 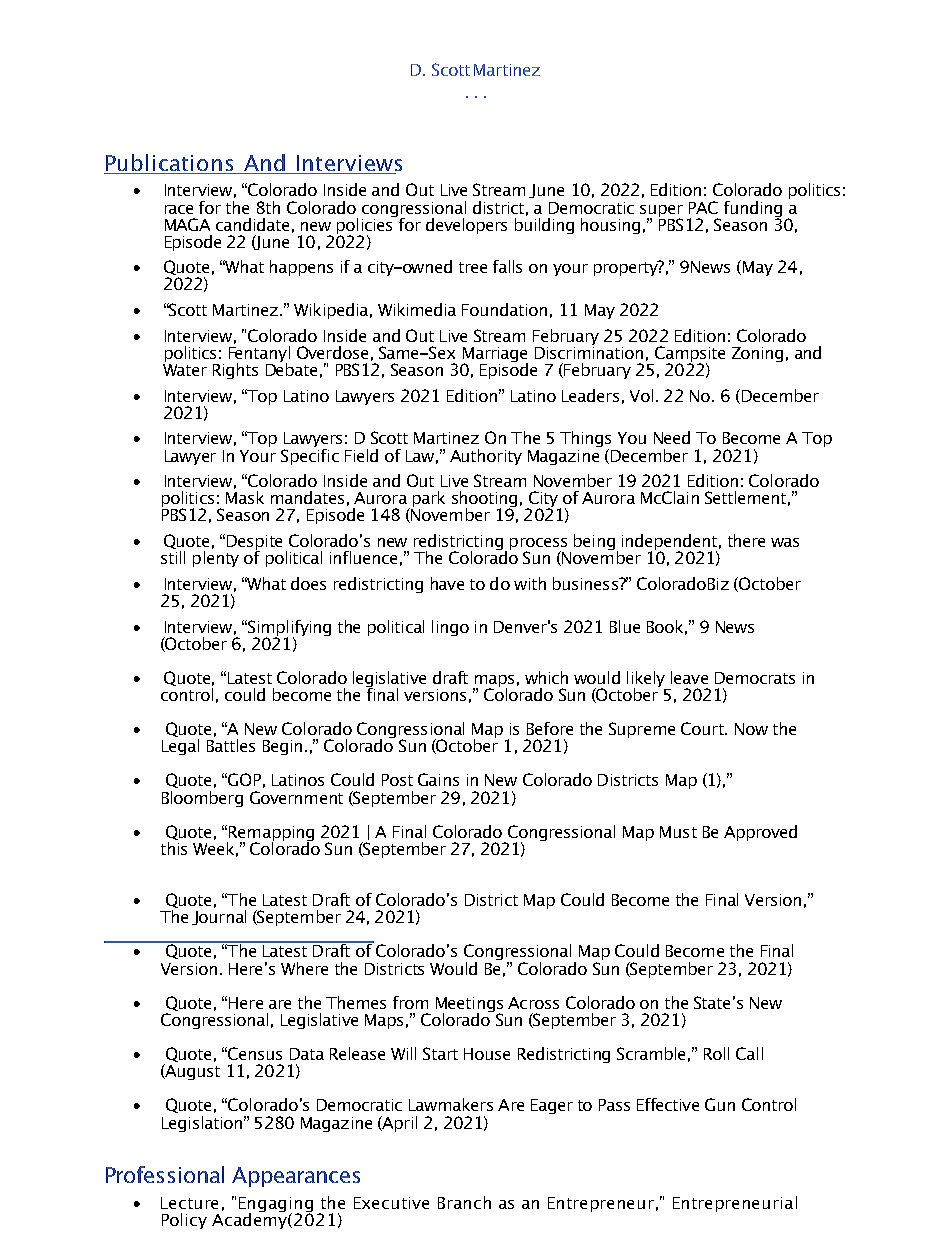 I want to click on Roll, so click(x=716, y=1053).
